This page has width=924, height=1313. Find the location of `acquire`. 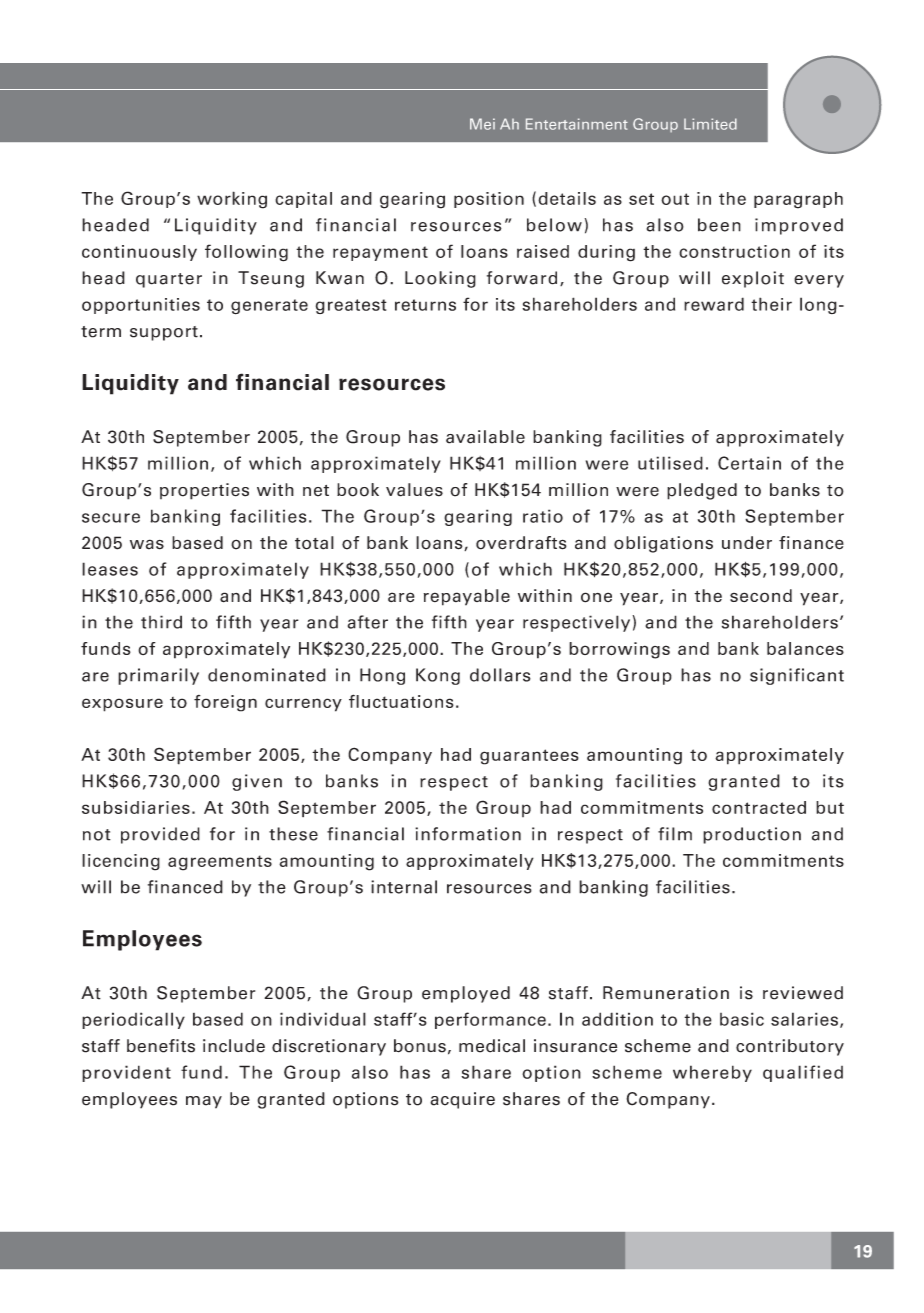

acquire is located at coordinates (462, 1100).
